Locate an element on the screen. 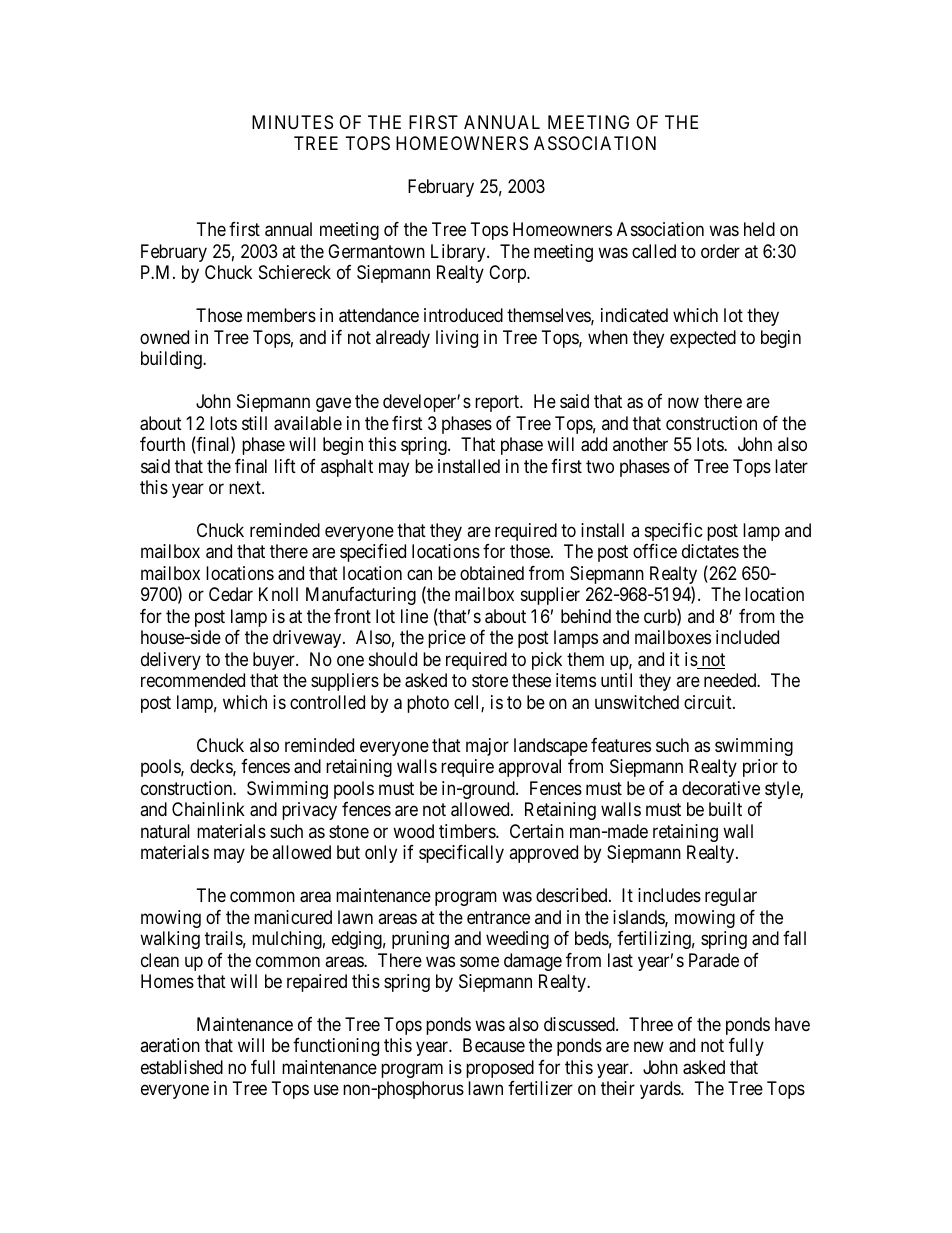 The image size is (952, 1233). obtained is located at coordinates (492, 573).
